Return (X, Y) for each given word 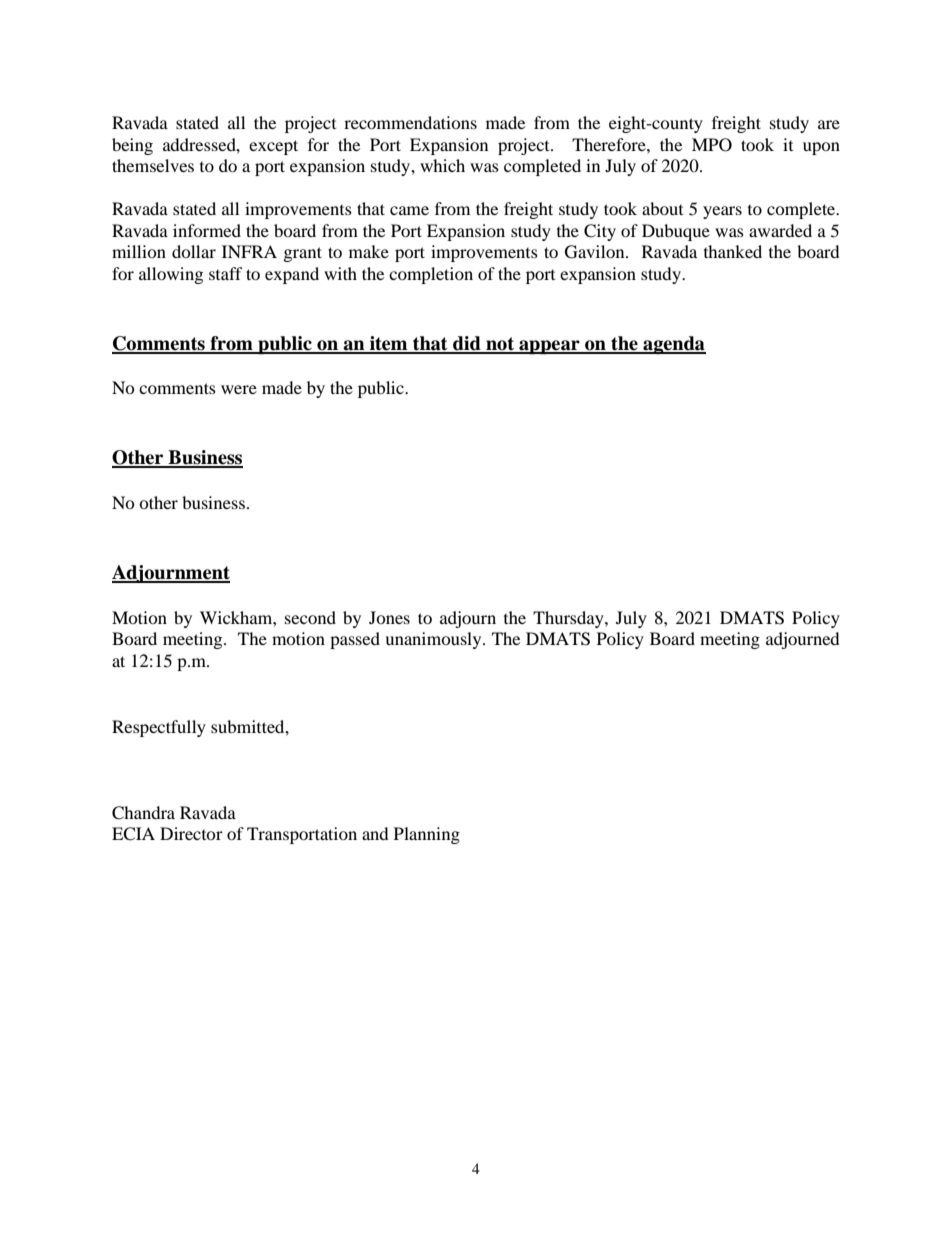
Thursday (569, 619)
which (442, 165)
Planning (427, 835)
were (239, 389)
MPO (712, 145)
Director (191, 833)
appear (549, 347)
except (273, 147)
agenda (673, 345)
